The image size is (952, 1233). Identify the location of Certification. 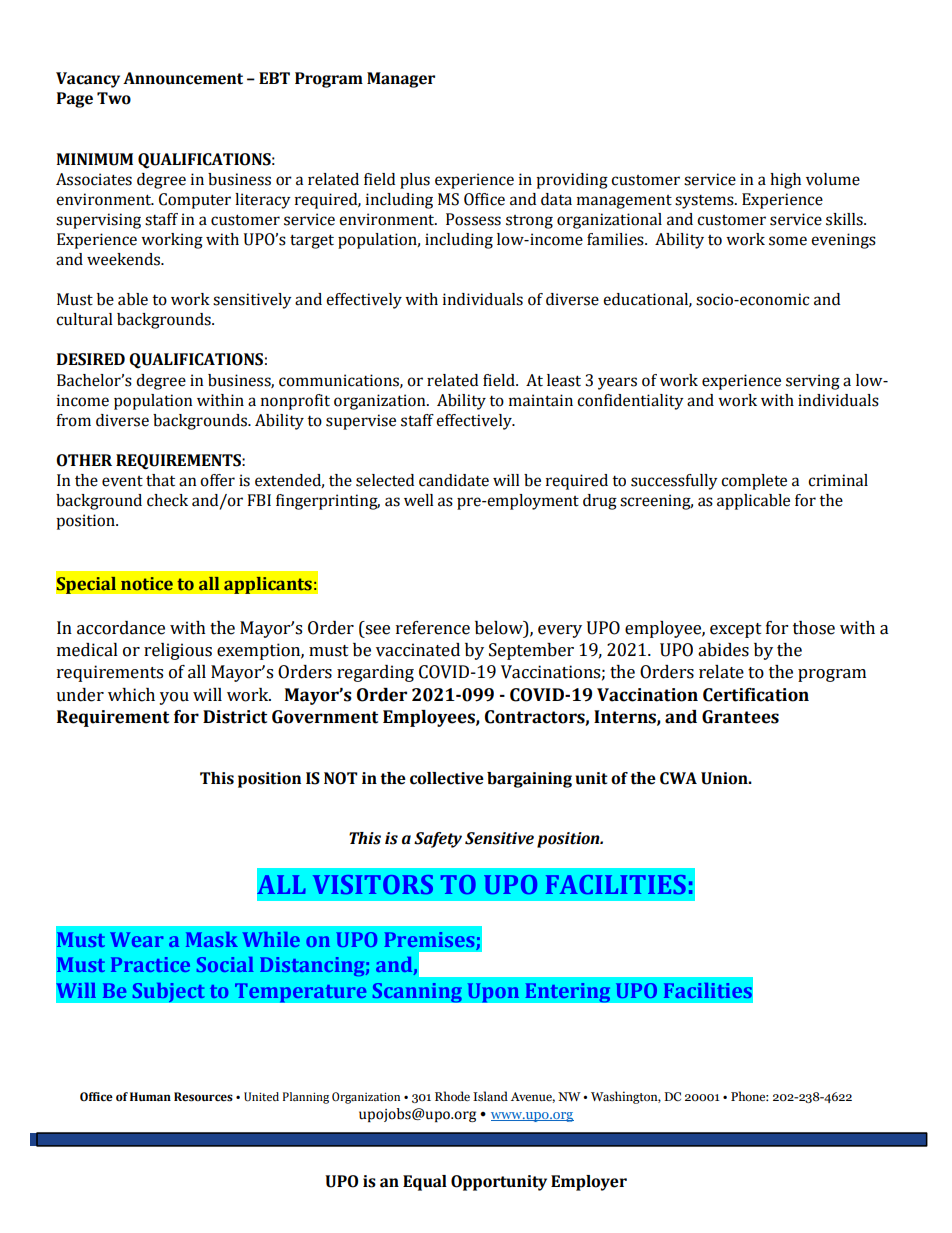
(756, 695).
